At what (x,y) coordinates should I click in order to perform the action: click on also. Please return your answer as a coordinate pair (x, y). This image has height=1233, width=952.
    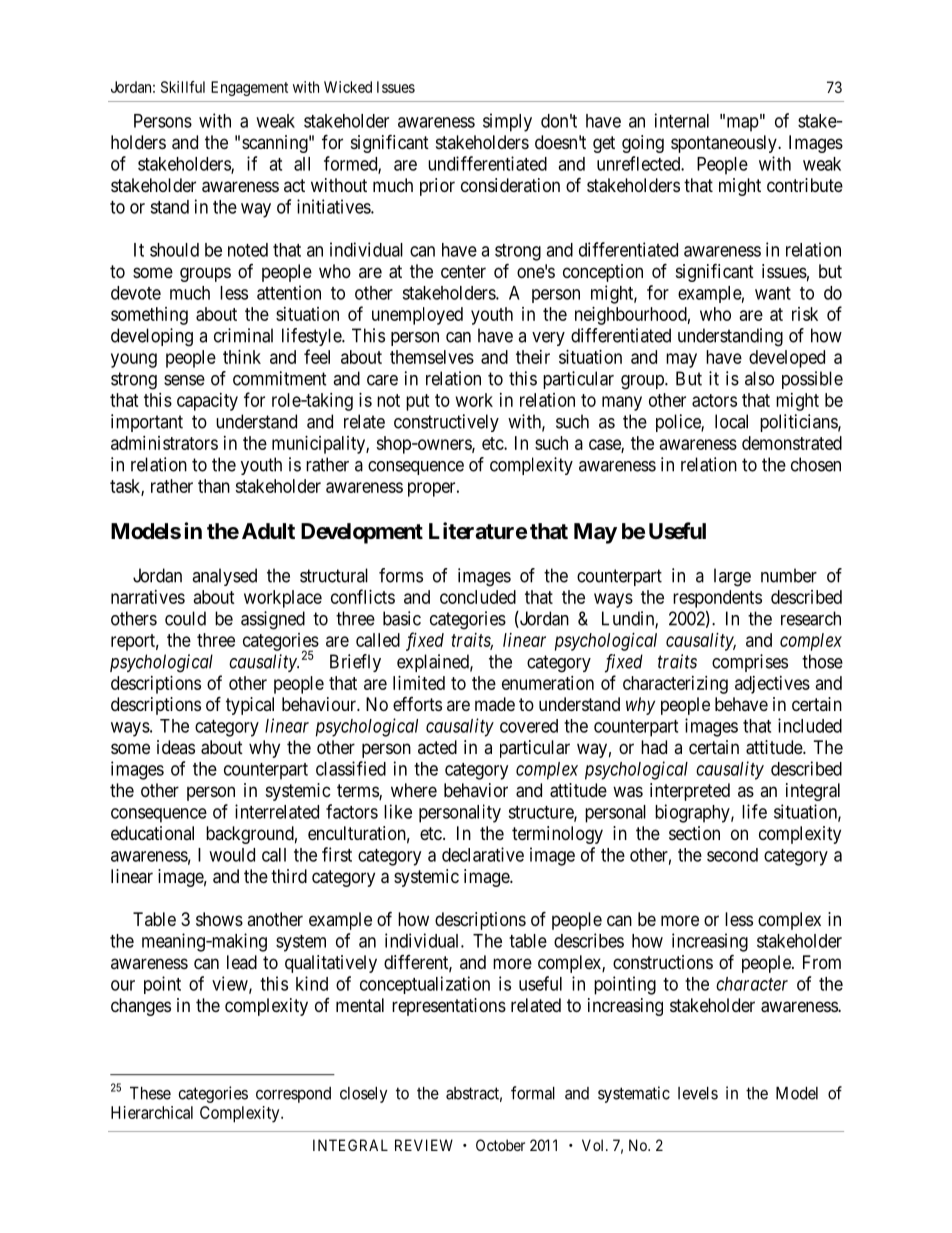
    Looking at the image, I should click on (759, 378).
